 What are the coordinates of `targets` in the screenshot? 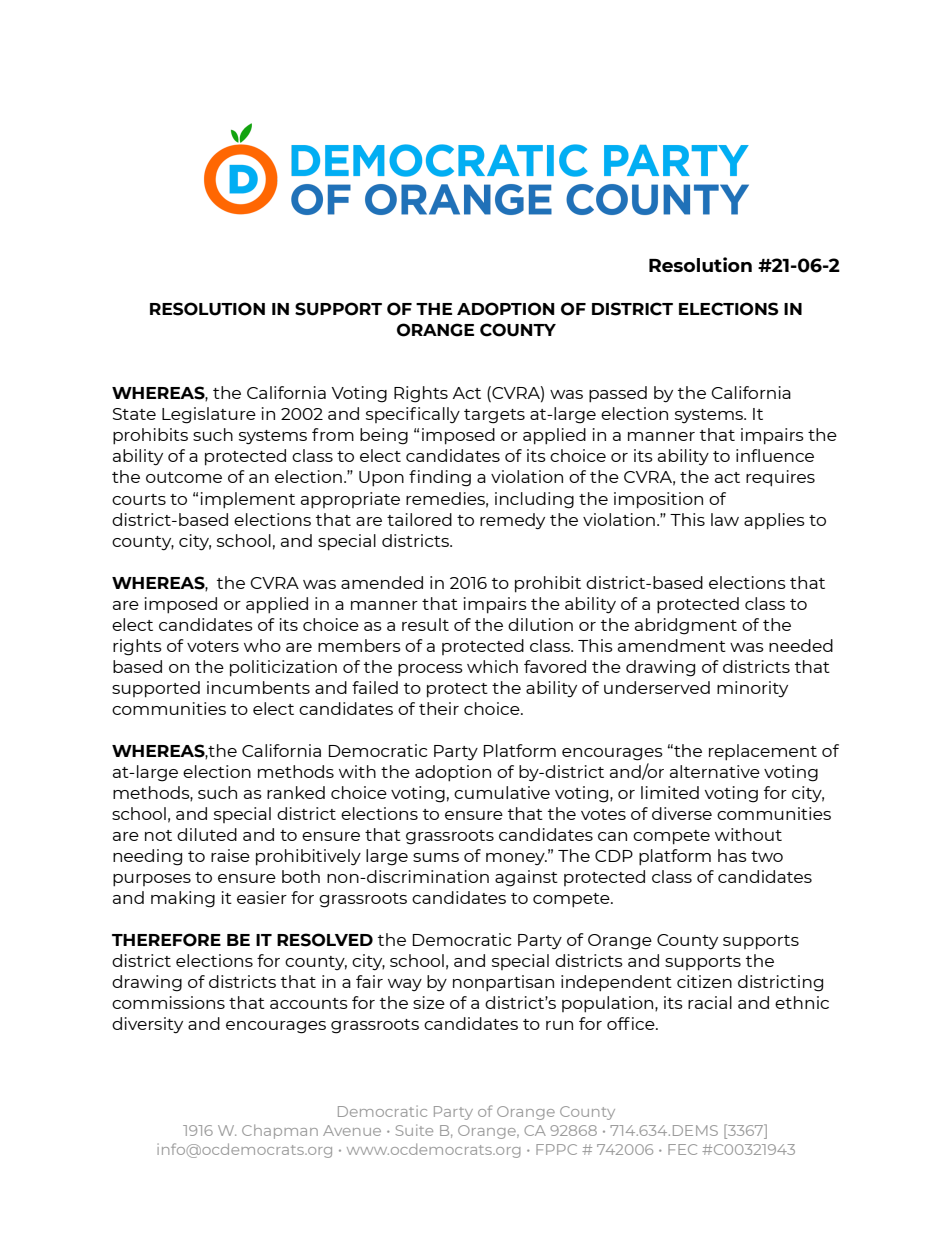 It's located at (494, 416).
